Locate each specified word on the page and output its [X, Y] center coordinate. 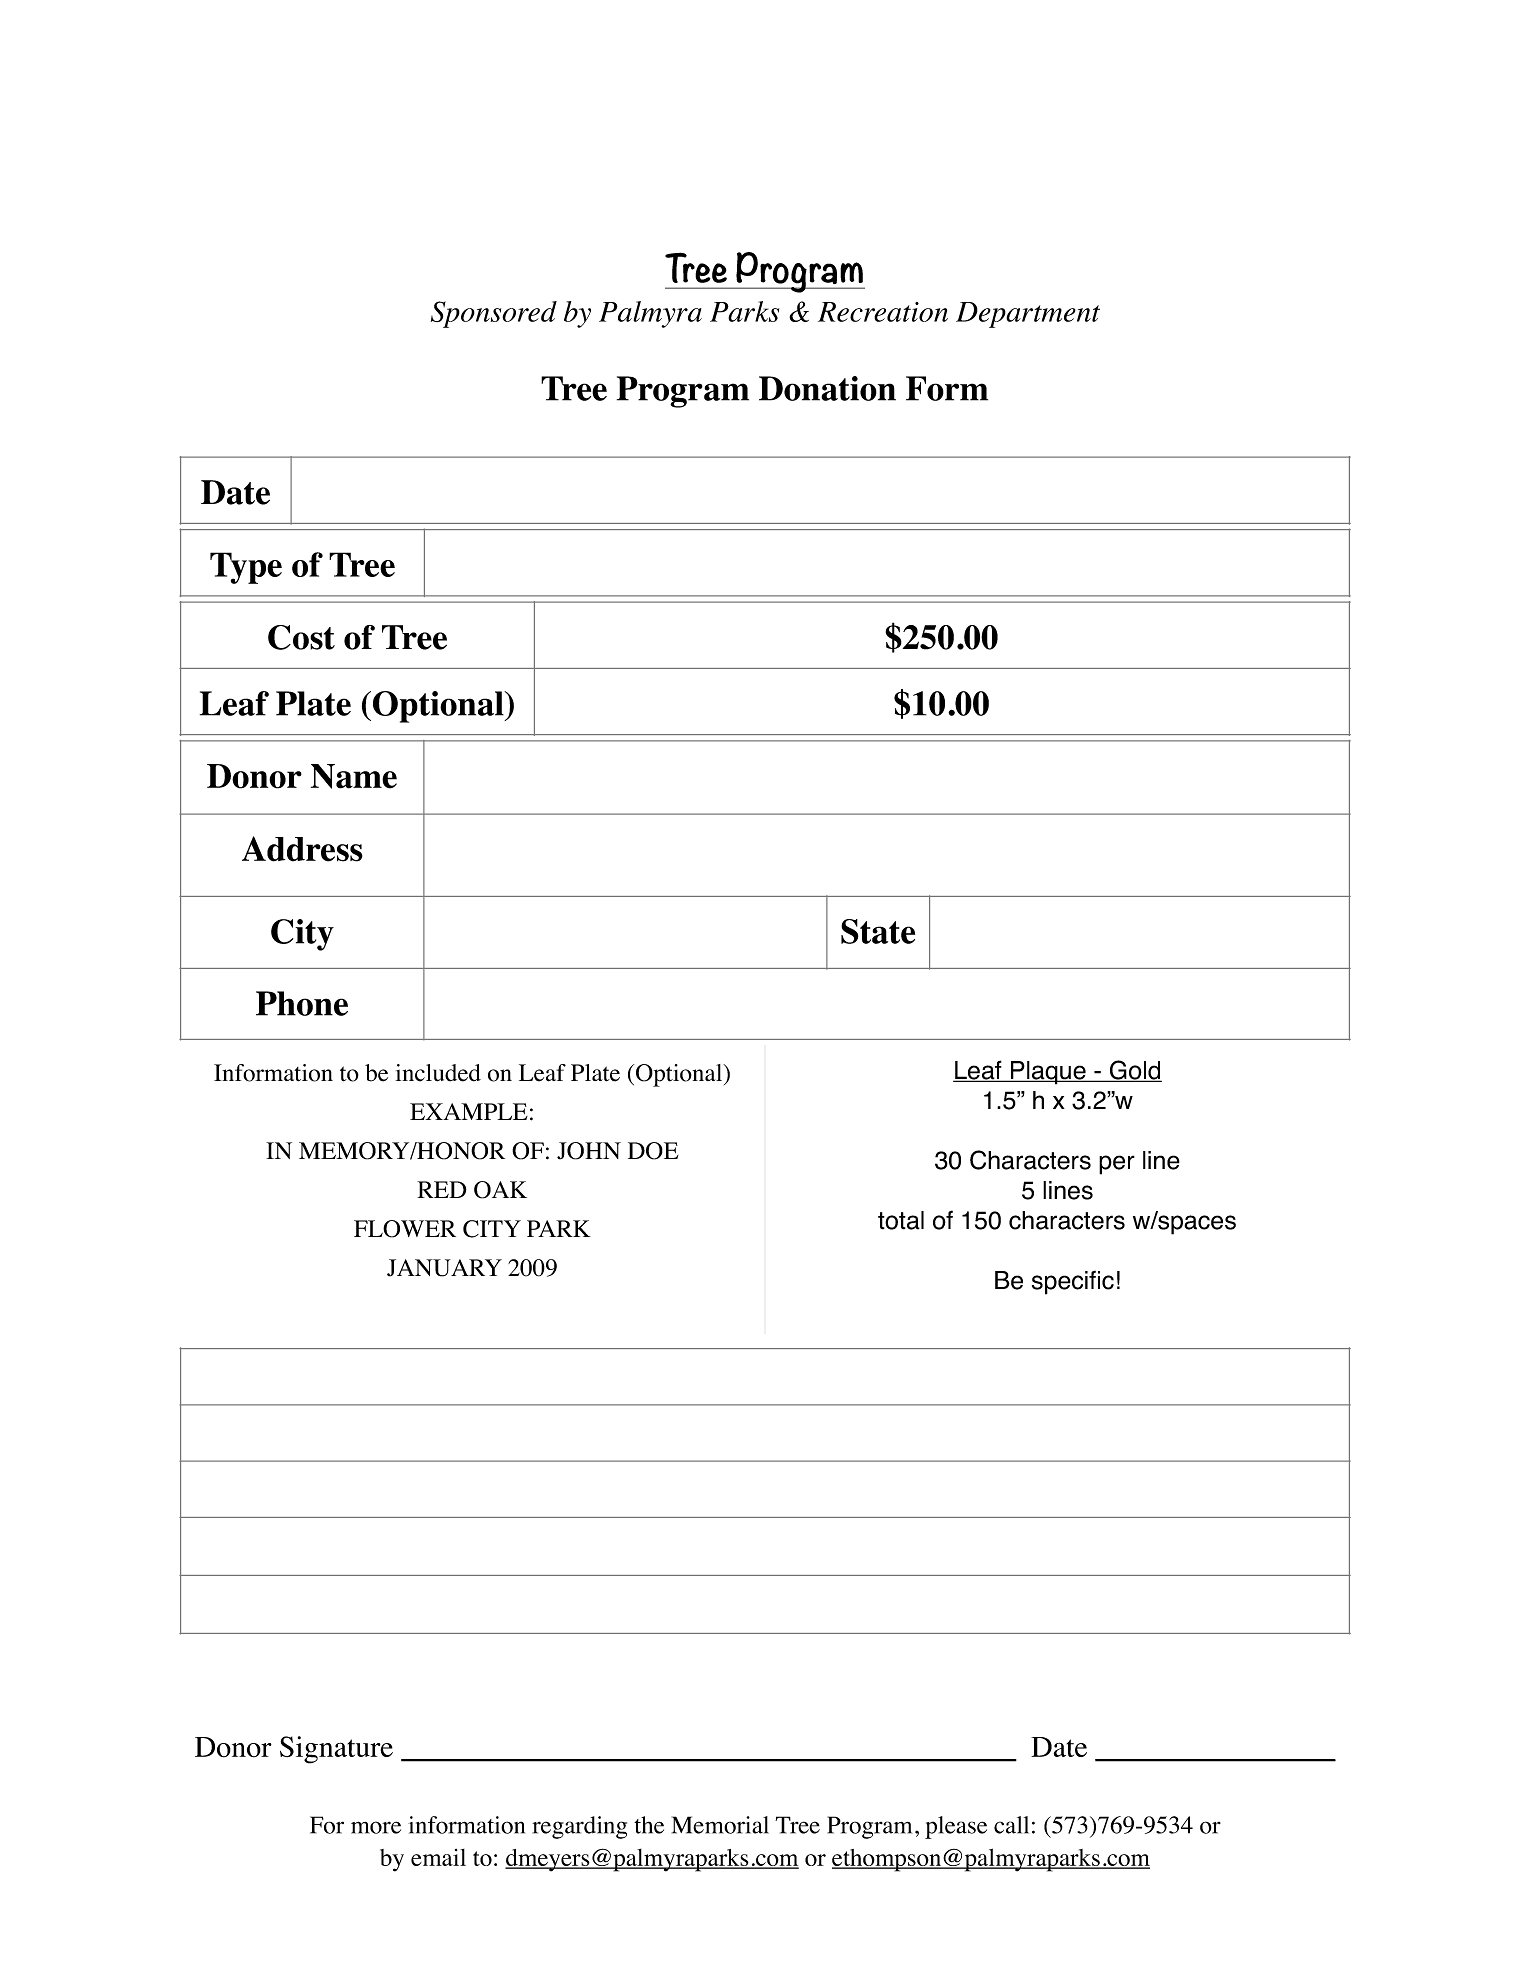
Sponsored [494, 314]
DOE [653, 1151]
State [878, 931]
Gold [1135, 1071]
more [376, 1827]
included [438, 1073]
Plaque [1048, 1073]
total [901, 1220]
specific [1073, 1282]
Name [354, 776]
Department [1028, 315]
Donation [827, 388]
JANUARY [444, 1268]
